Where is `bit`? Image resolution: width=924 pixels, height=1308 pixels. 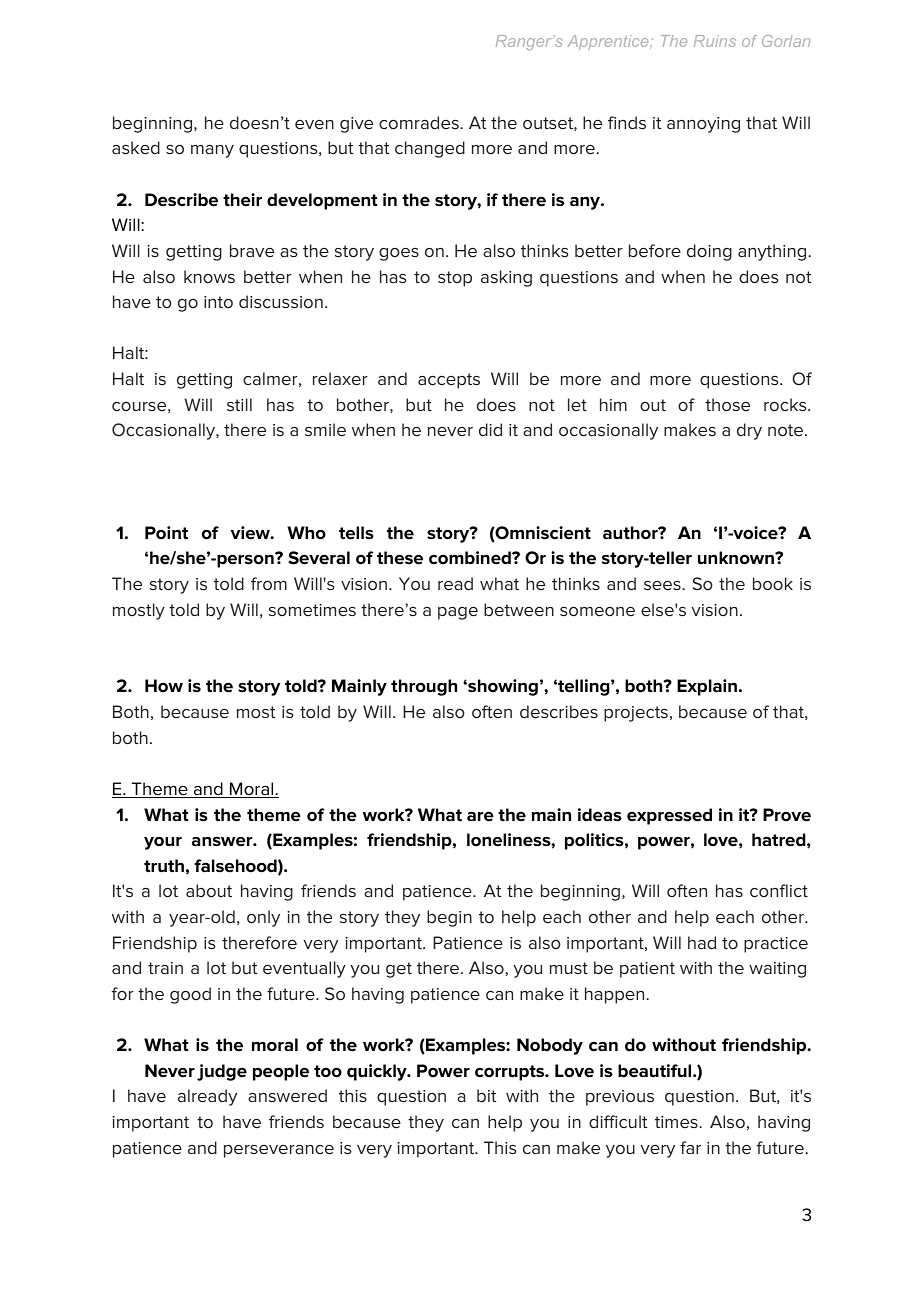 bit is located at coordinates (486, 1095).
